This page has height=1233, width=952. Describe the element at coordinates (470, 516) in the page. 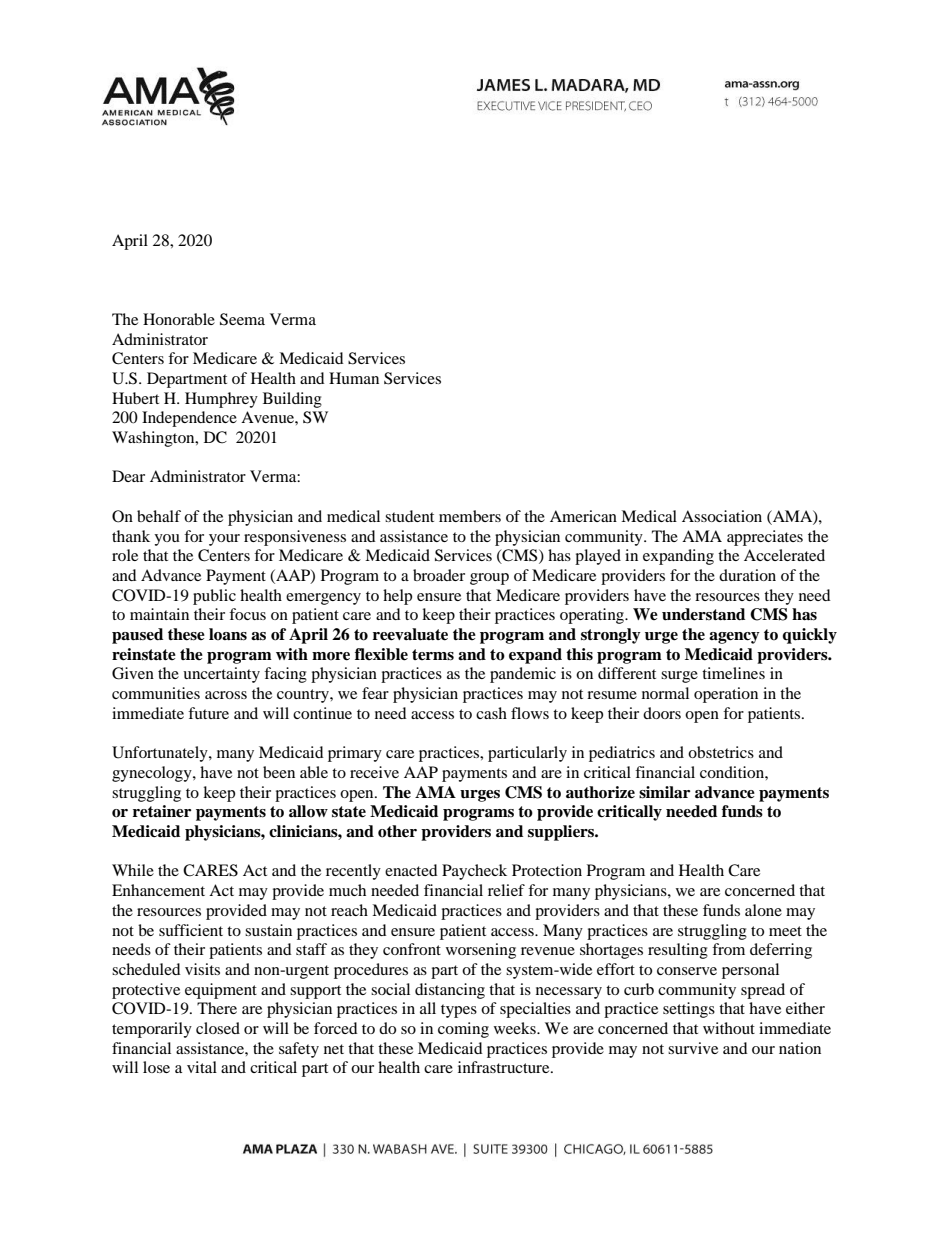

I see `members` at that location.
